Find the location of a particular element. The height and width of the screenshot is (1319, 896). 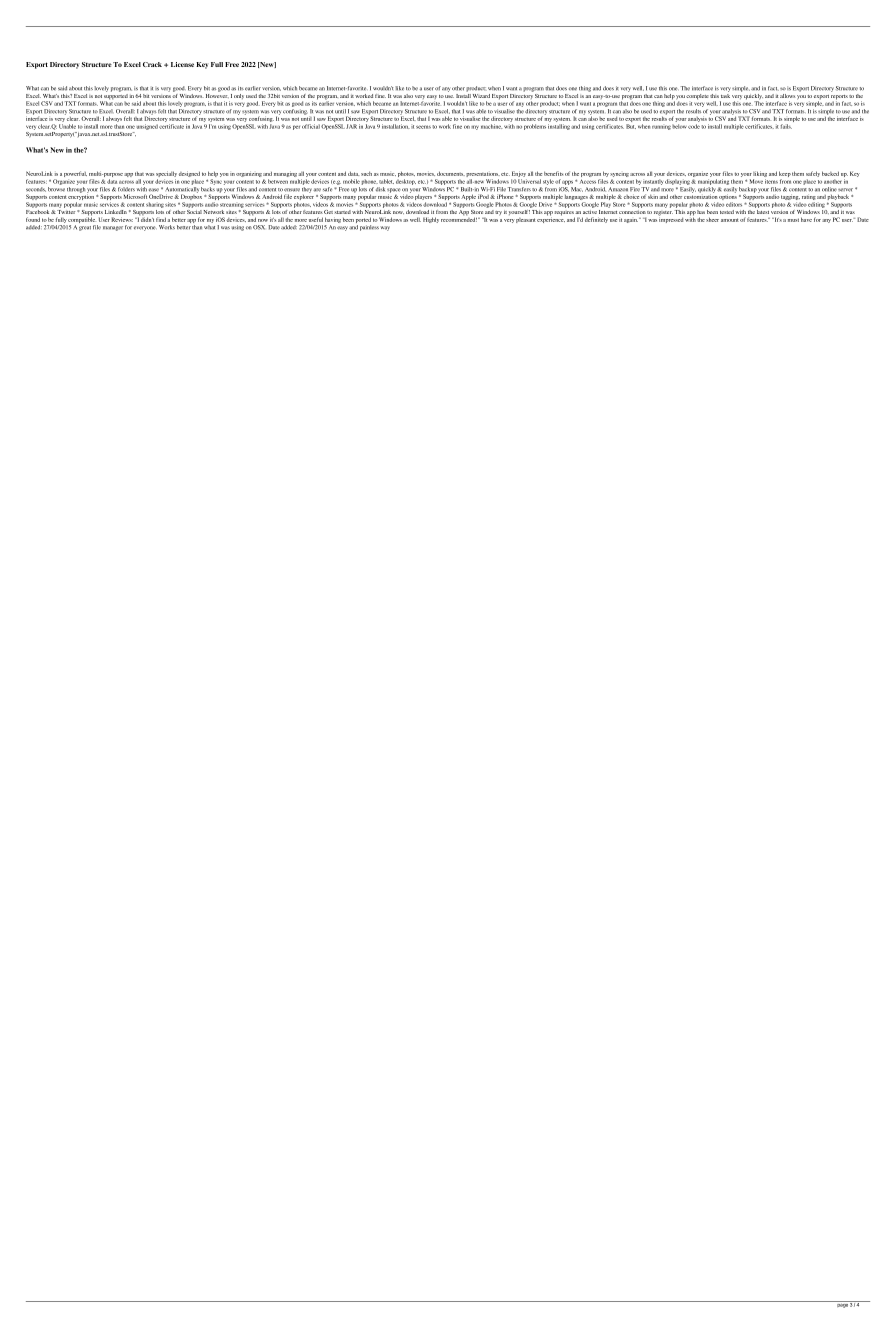

OSX is located at coordinates (259, 227).
